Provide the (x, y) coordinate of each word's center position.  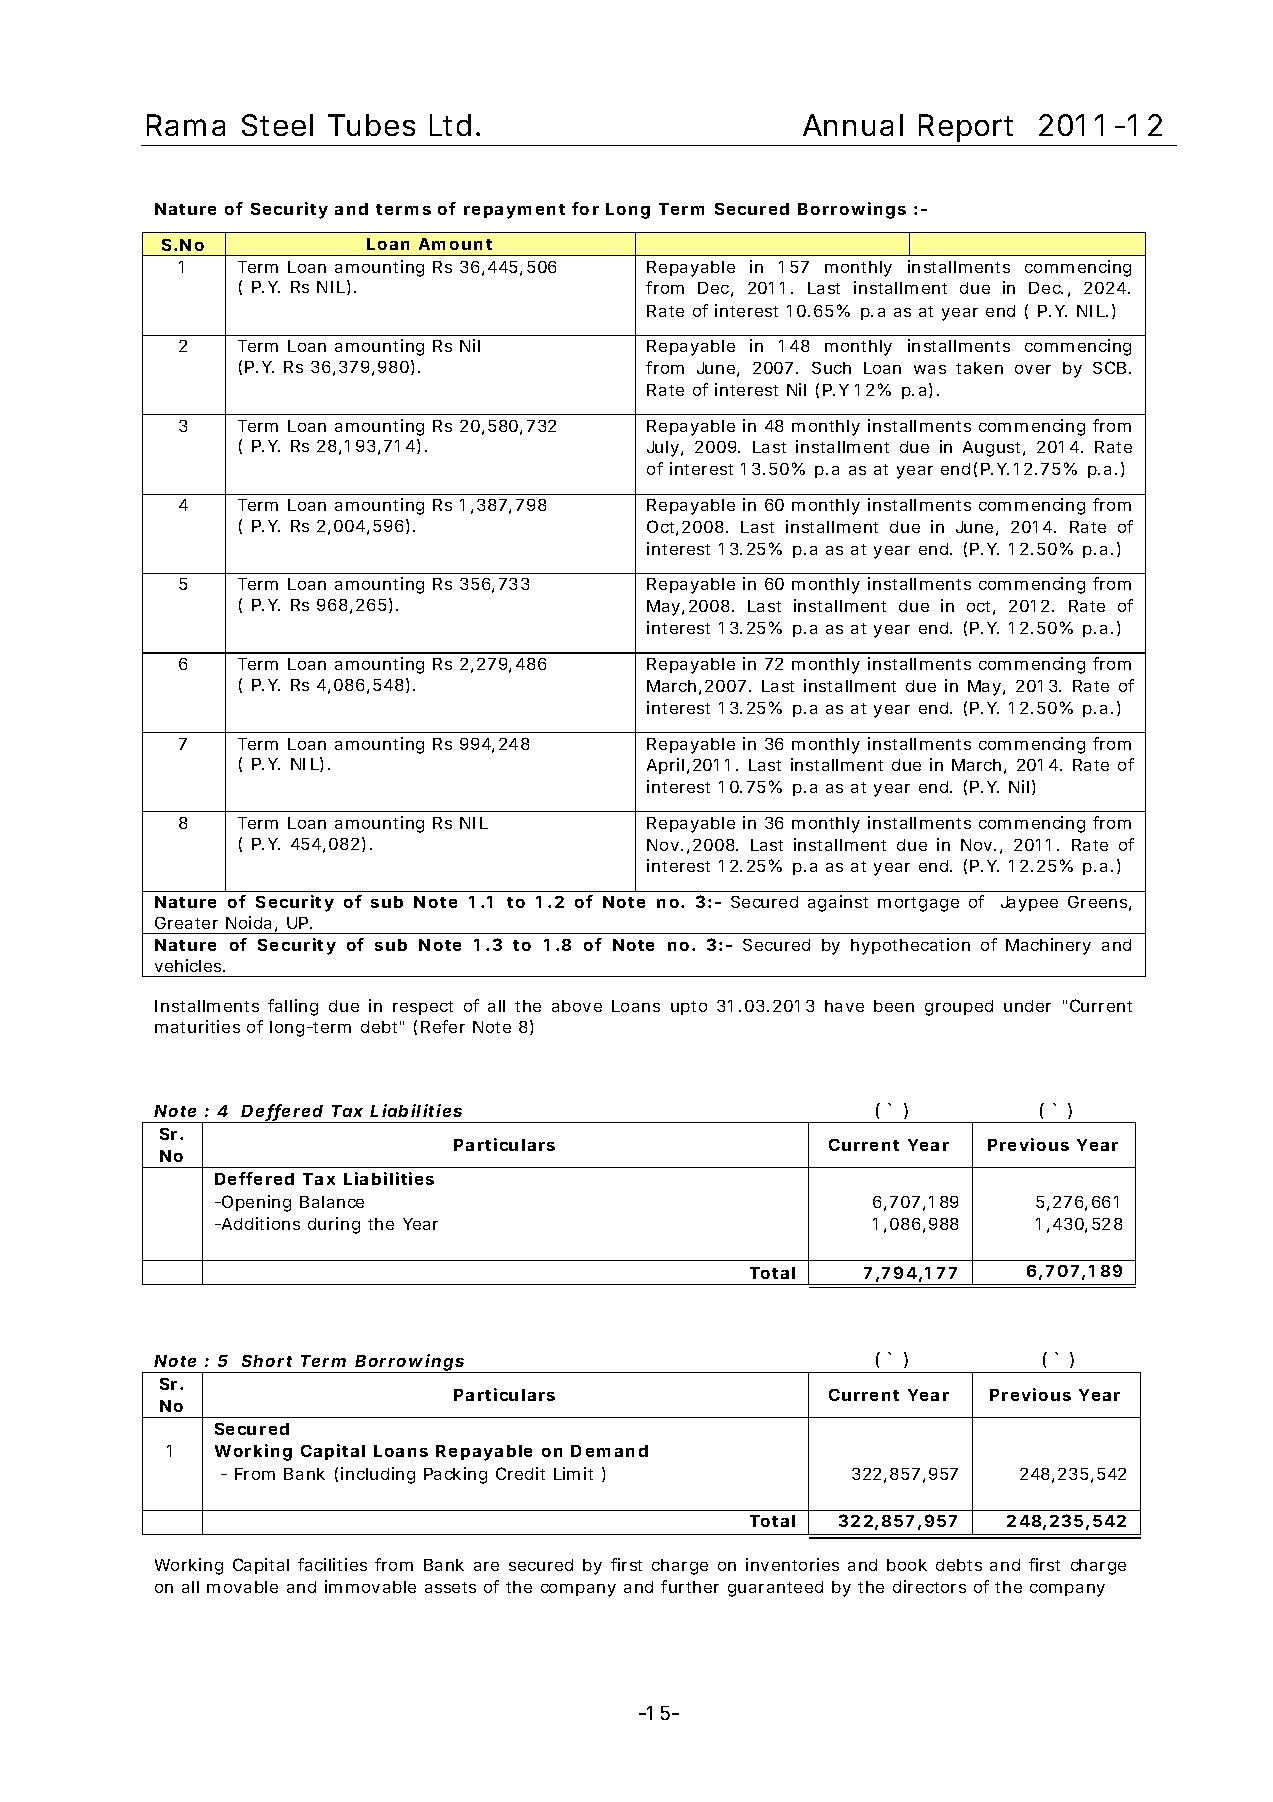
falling (293, 1007)
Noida (248, 922)
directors (929, 1586)
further (690, 1586)
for (585, 208)
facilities (332, 1564)
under (1027, 1006)
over (1033, 369)
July (663, 449)
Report (966, 128)
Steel (277, 125)
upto (689, 1008)
